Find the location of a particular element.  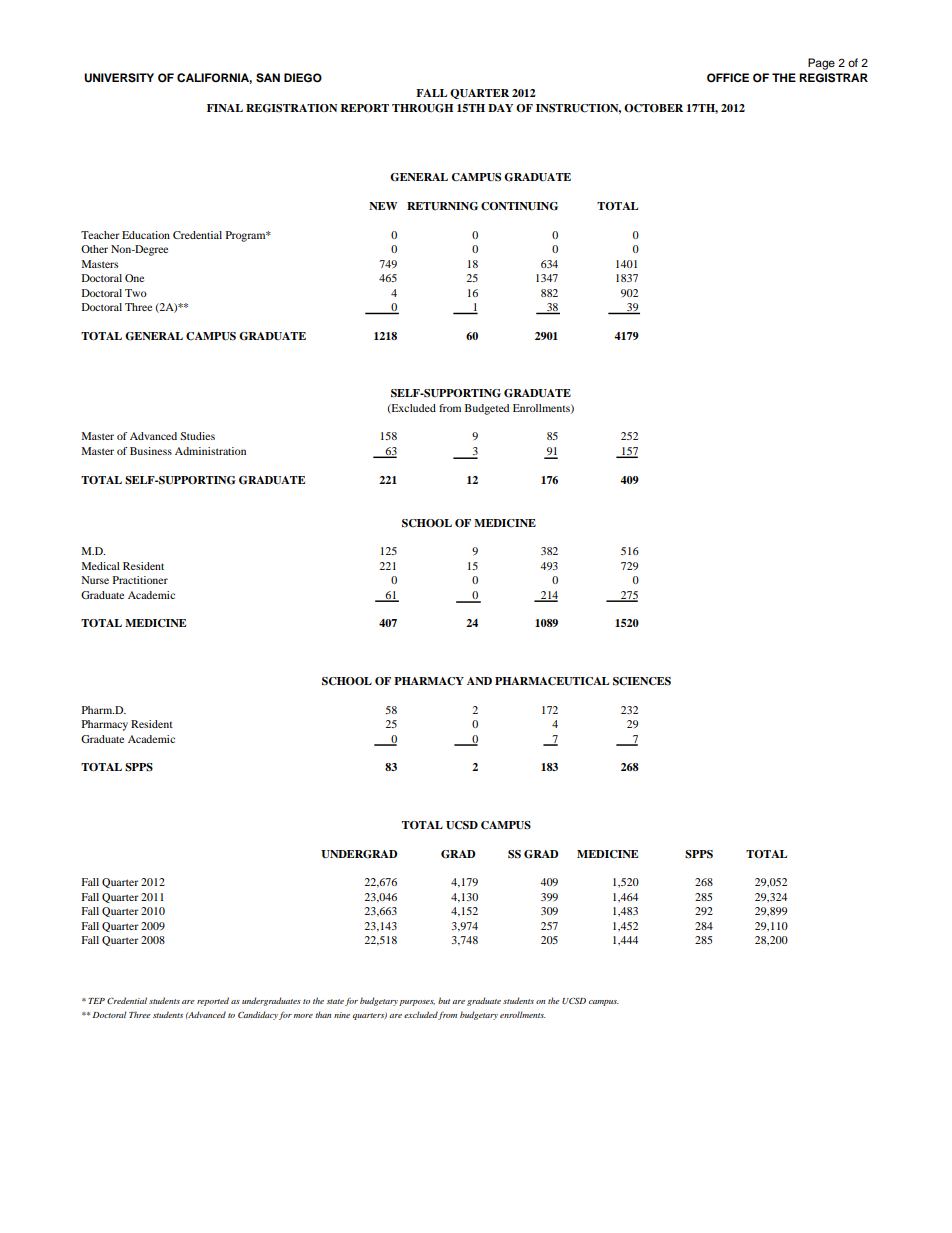

Candidacy is located at coordinates (258, 1015).
